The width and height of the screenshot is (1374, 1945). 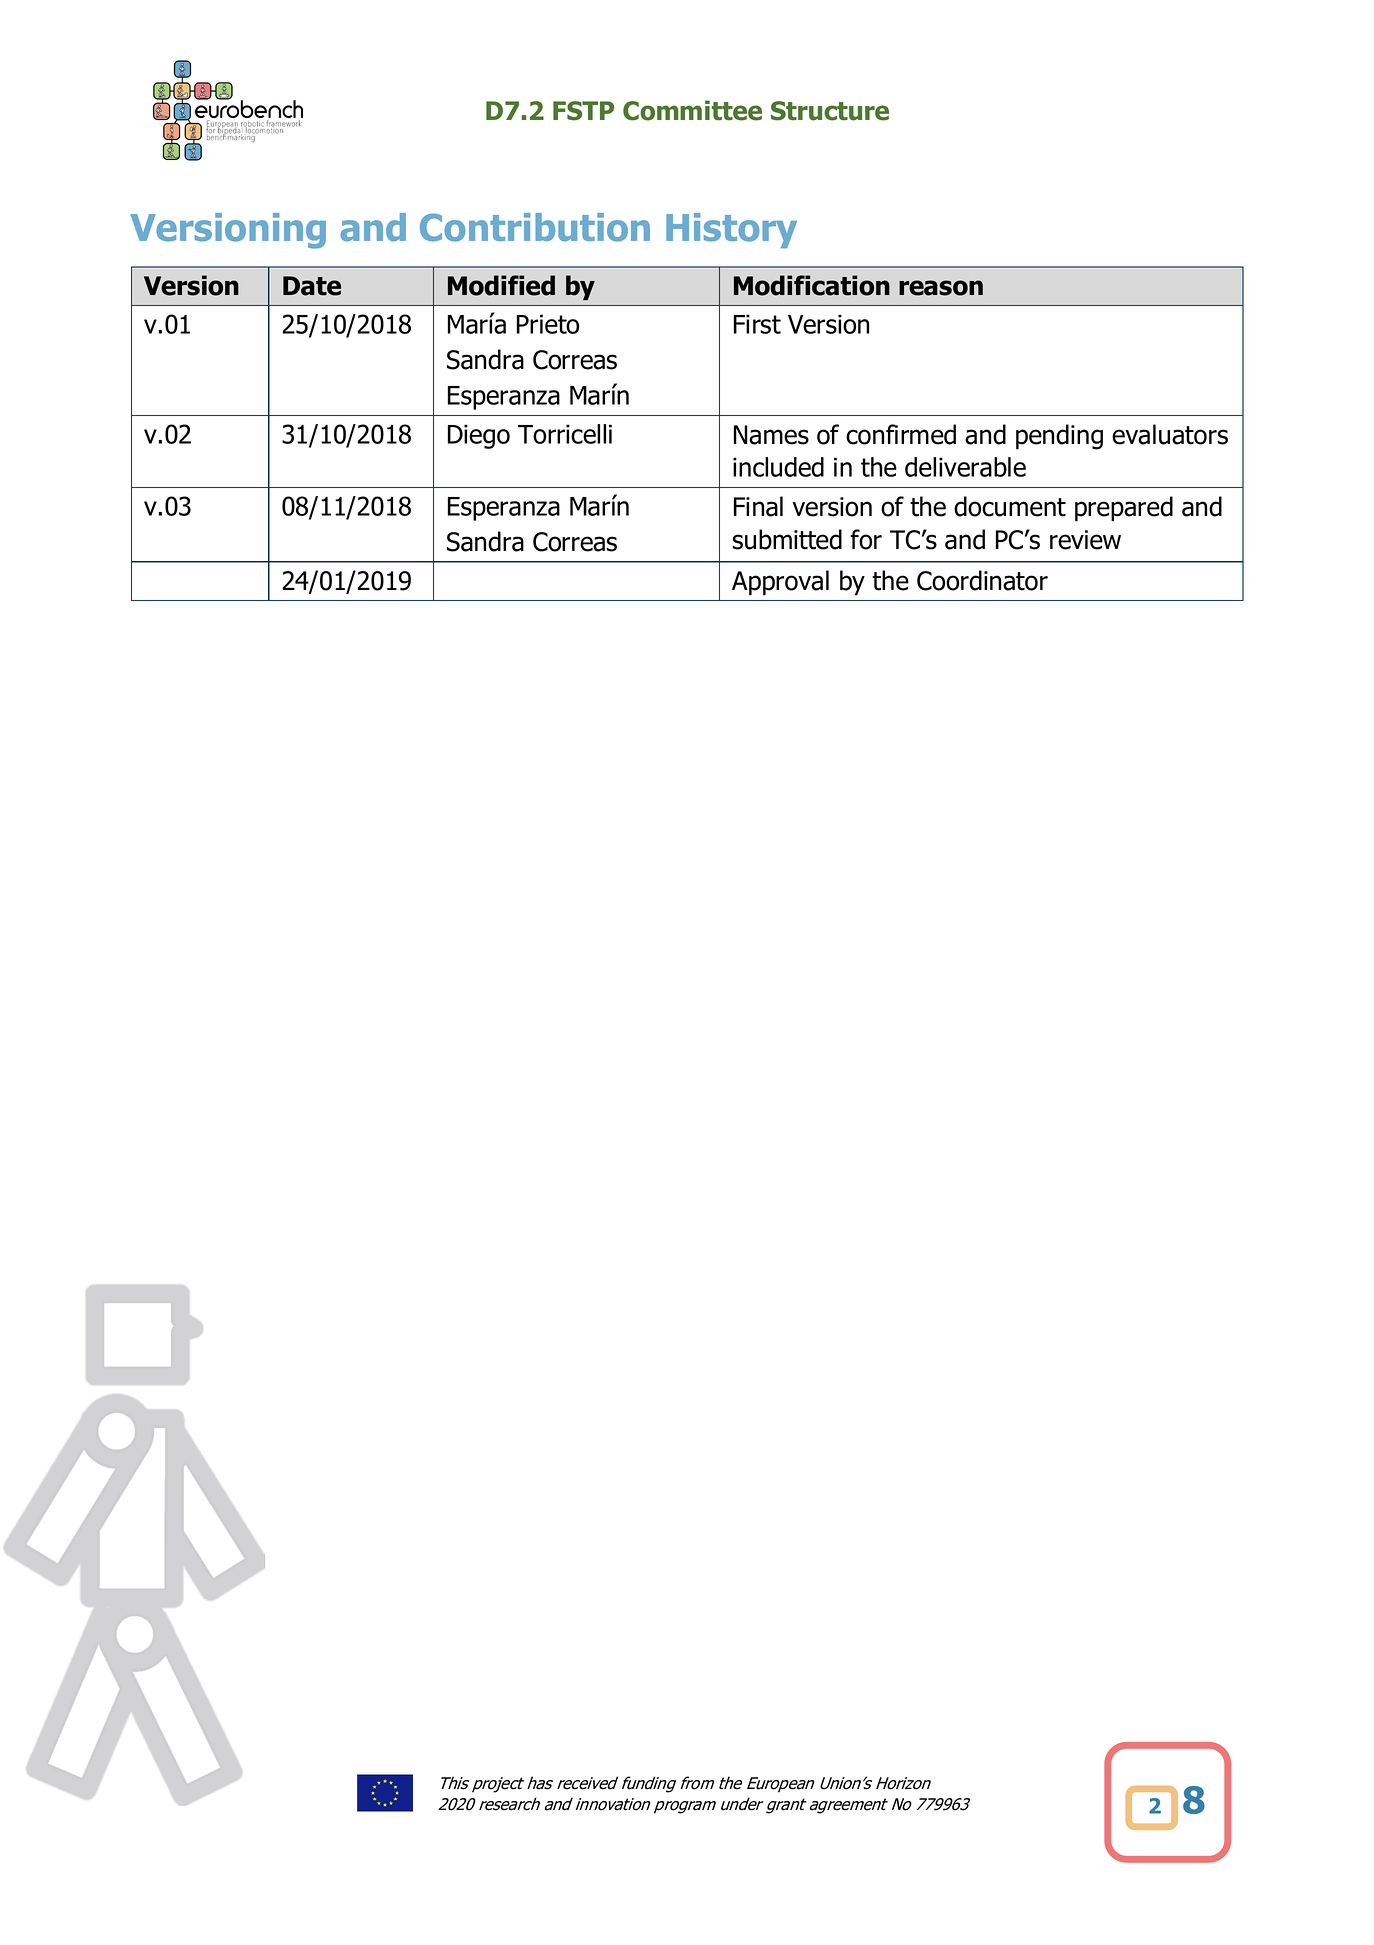 What do you see at coordinates (941, 288) in the screenshot?
I see `reason` at bounding box center [941, 288].
